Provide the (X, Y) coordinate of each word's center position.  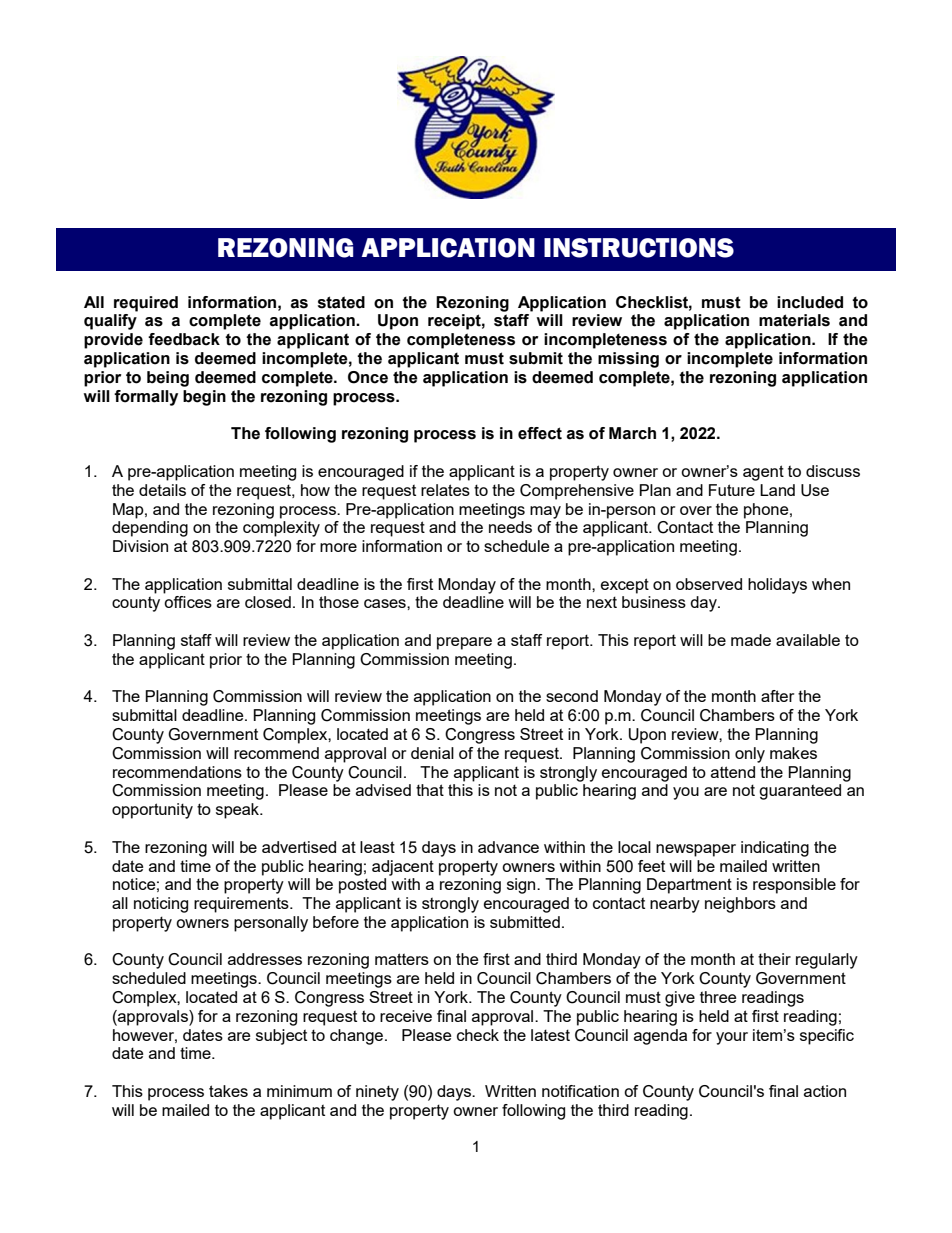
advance (508, 847)
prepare (464, 643)
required (146, 304)
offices (188, 602)
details (162, 490)
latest (550, 1035)
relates (445, 490)
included (810, 302)
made (751, 640)
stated (341, 302)
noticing (161, 905)
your (732, 1038)
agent (763, 473)
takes (228, 1091)
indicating (775, 849)
